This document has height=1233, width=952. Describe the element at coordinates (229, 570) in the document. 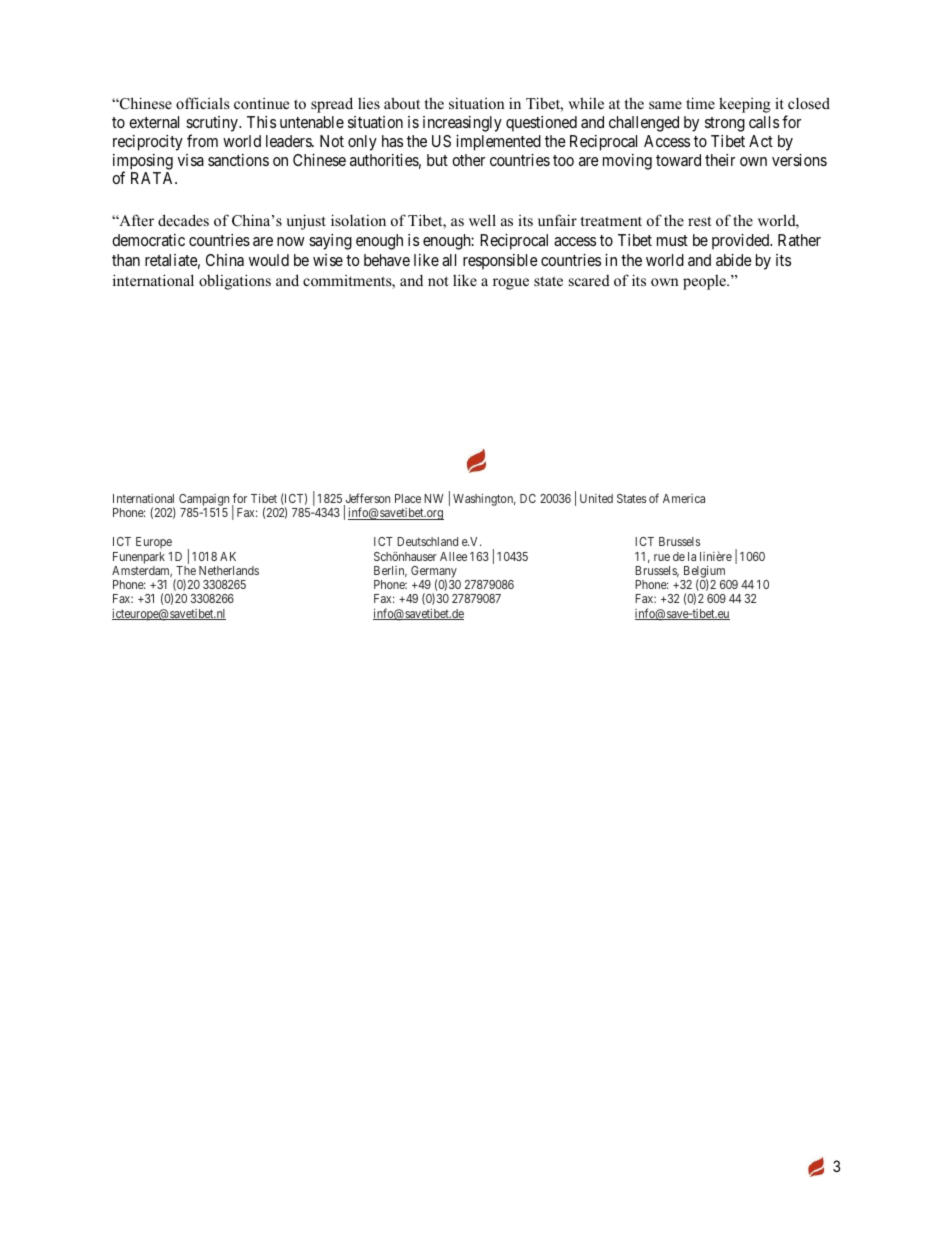

I see `Netherlands` at that location.
